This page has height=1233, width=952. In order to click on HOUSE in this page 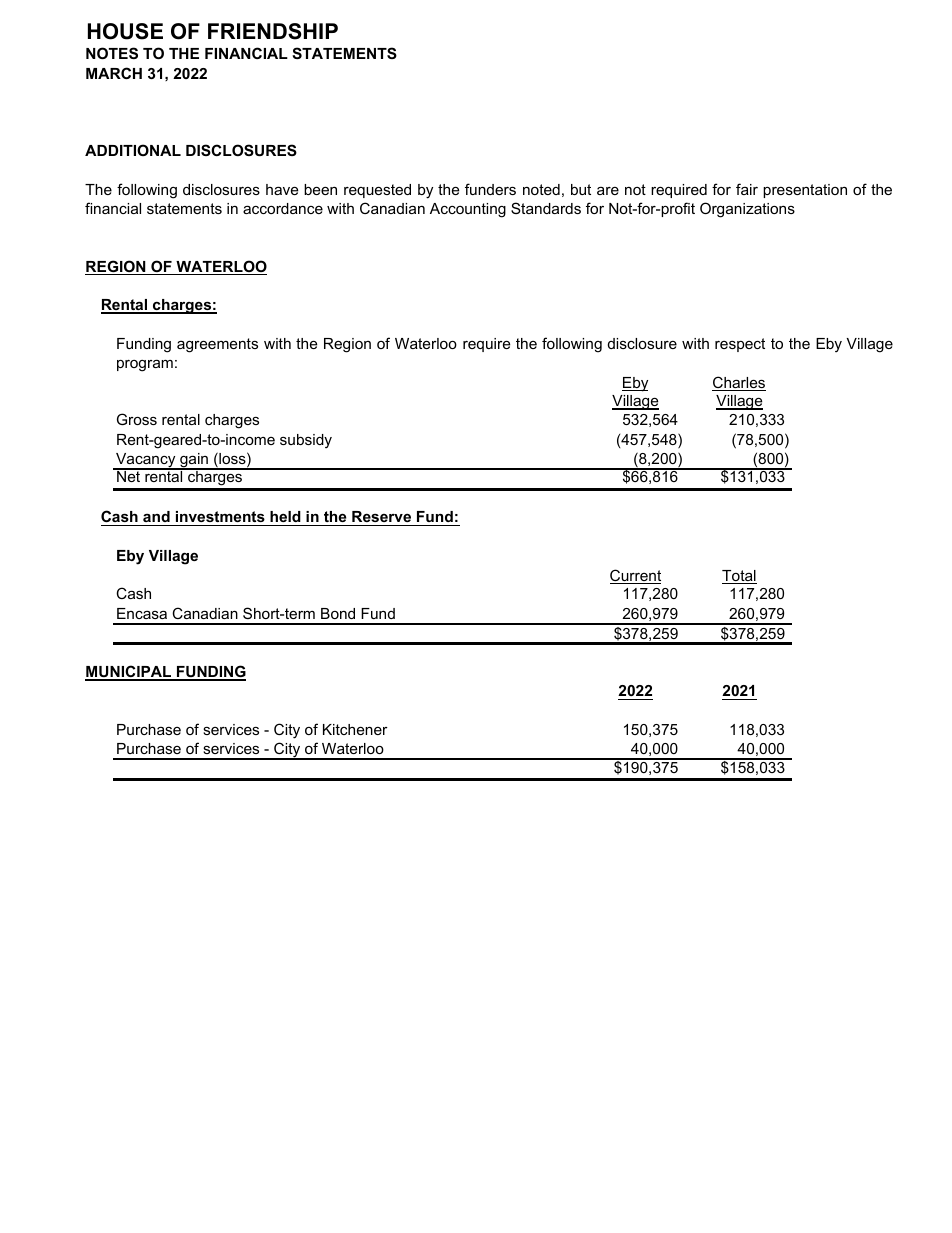, I will do `click(125, 31)`.
